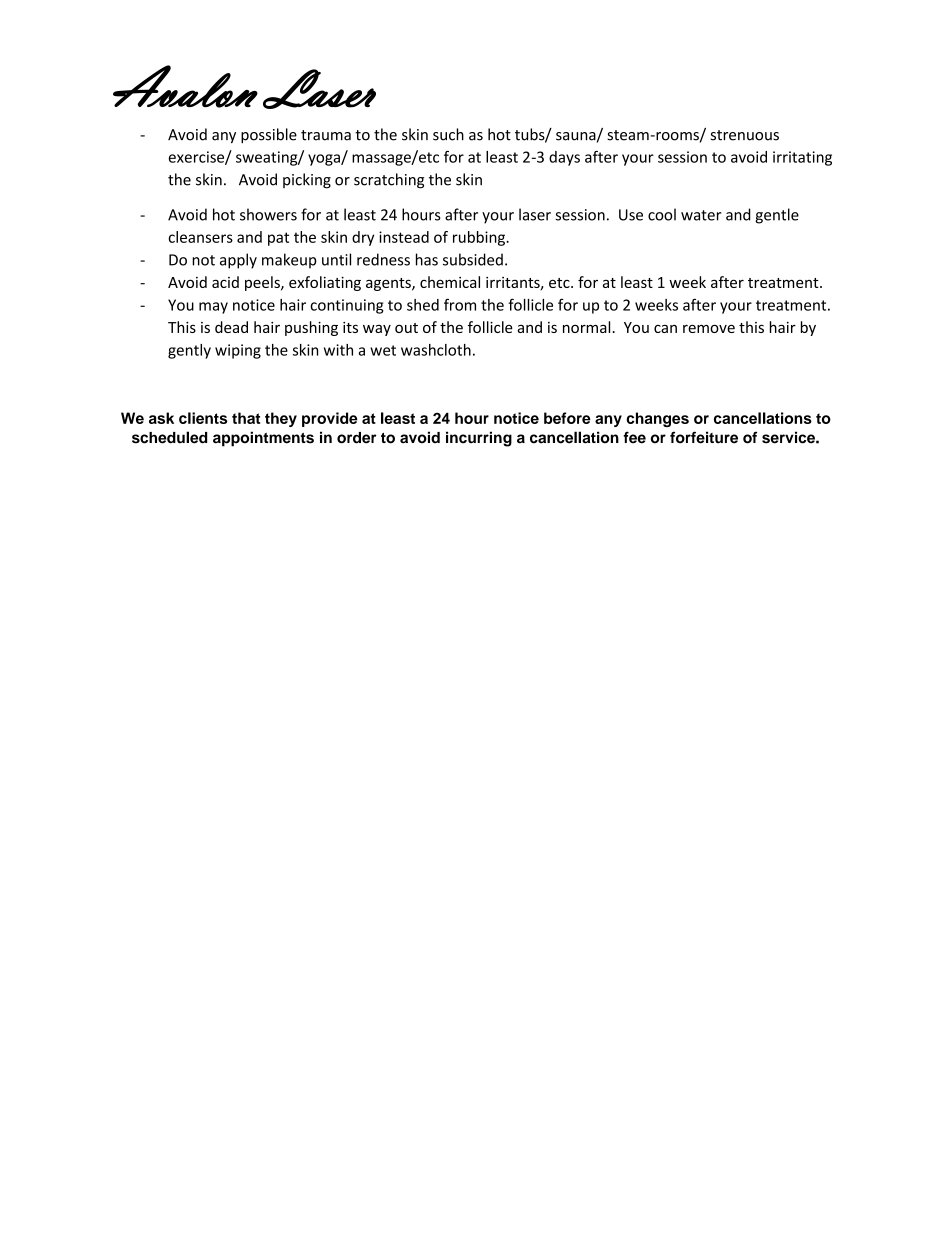  Describe the element at coordinates (307, 181) in the image. I see `picking` at that location.
